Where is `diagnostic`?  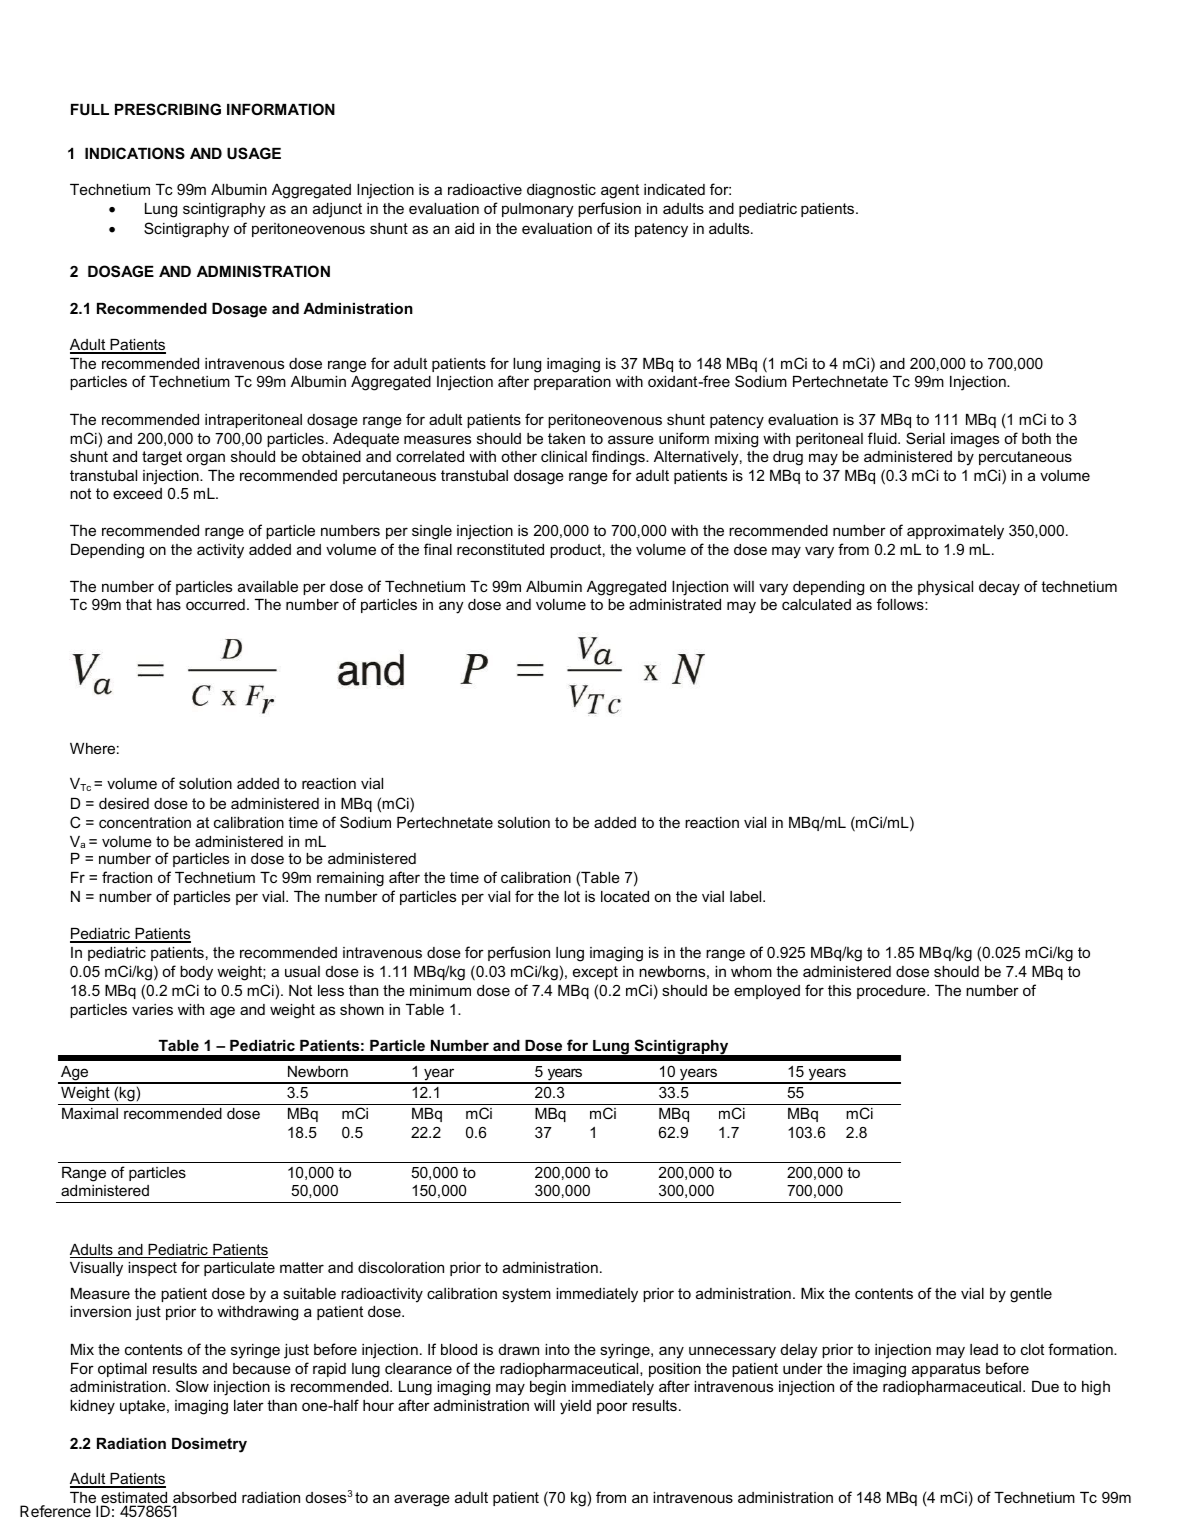
diagnostic is located at coordinates (561, 191).
